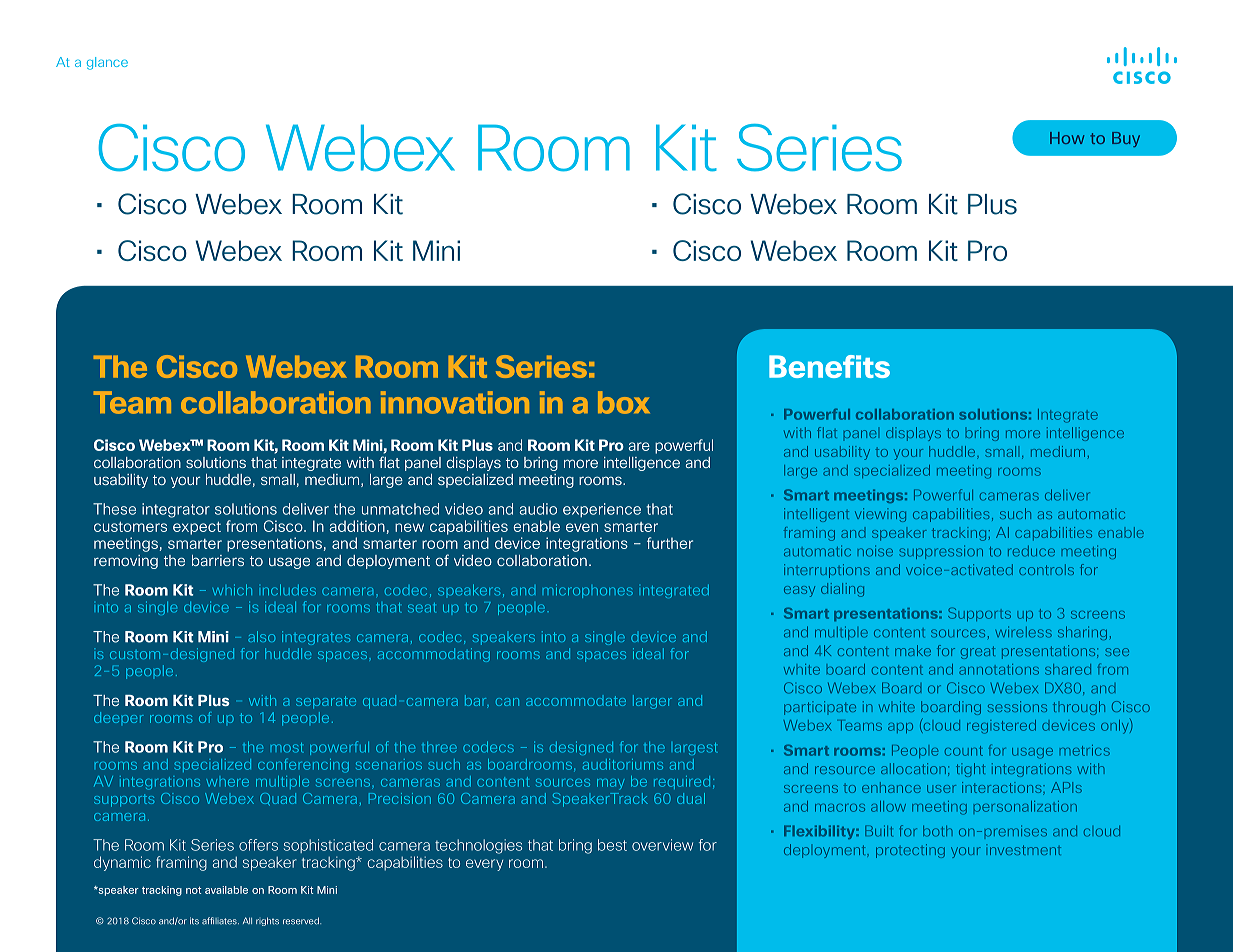 This screenshot has height=952, width=1233. I want to click on viewing, so click(880, 515).
